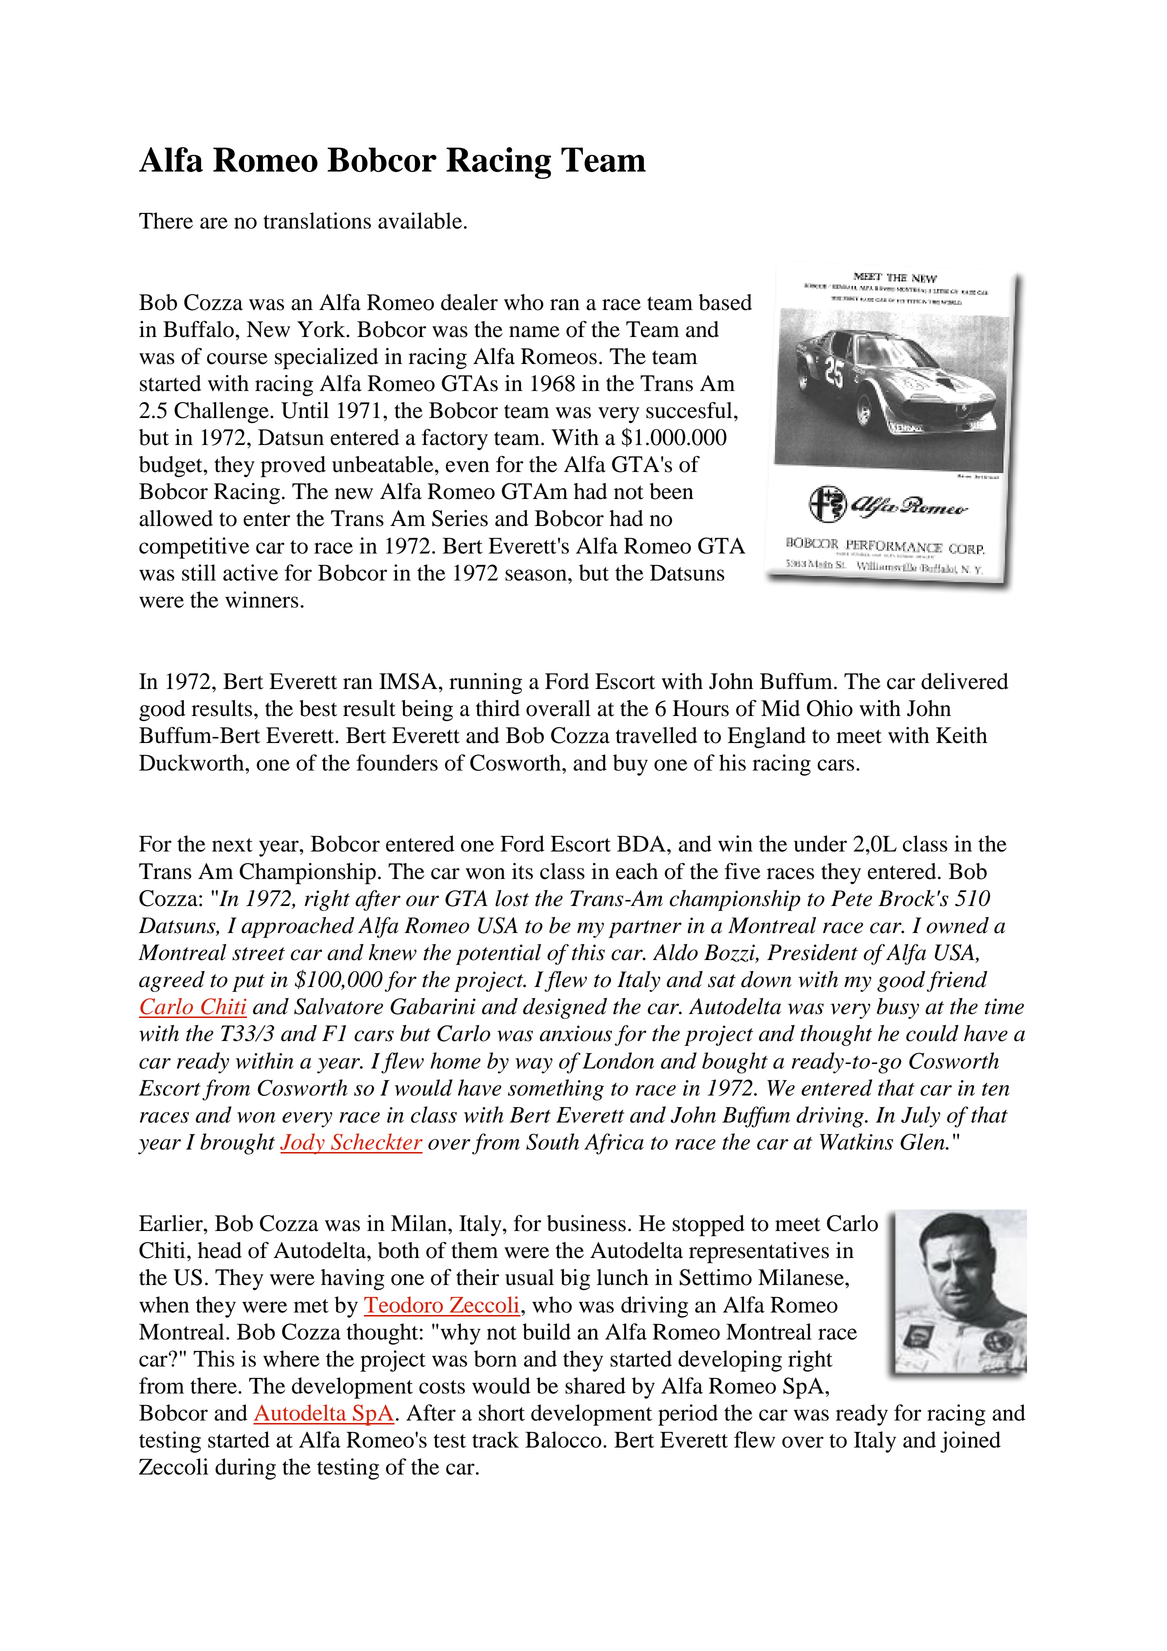 Image resolution: width=1167 pixels, height=1651 pixels. What do you see at coordinates (322, 329) in the screenshot?
I see `York` at bounding box center [322, 329].
